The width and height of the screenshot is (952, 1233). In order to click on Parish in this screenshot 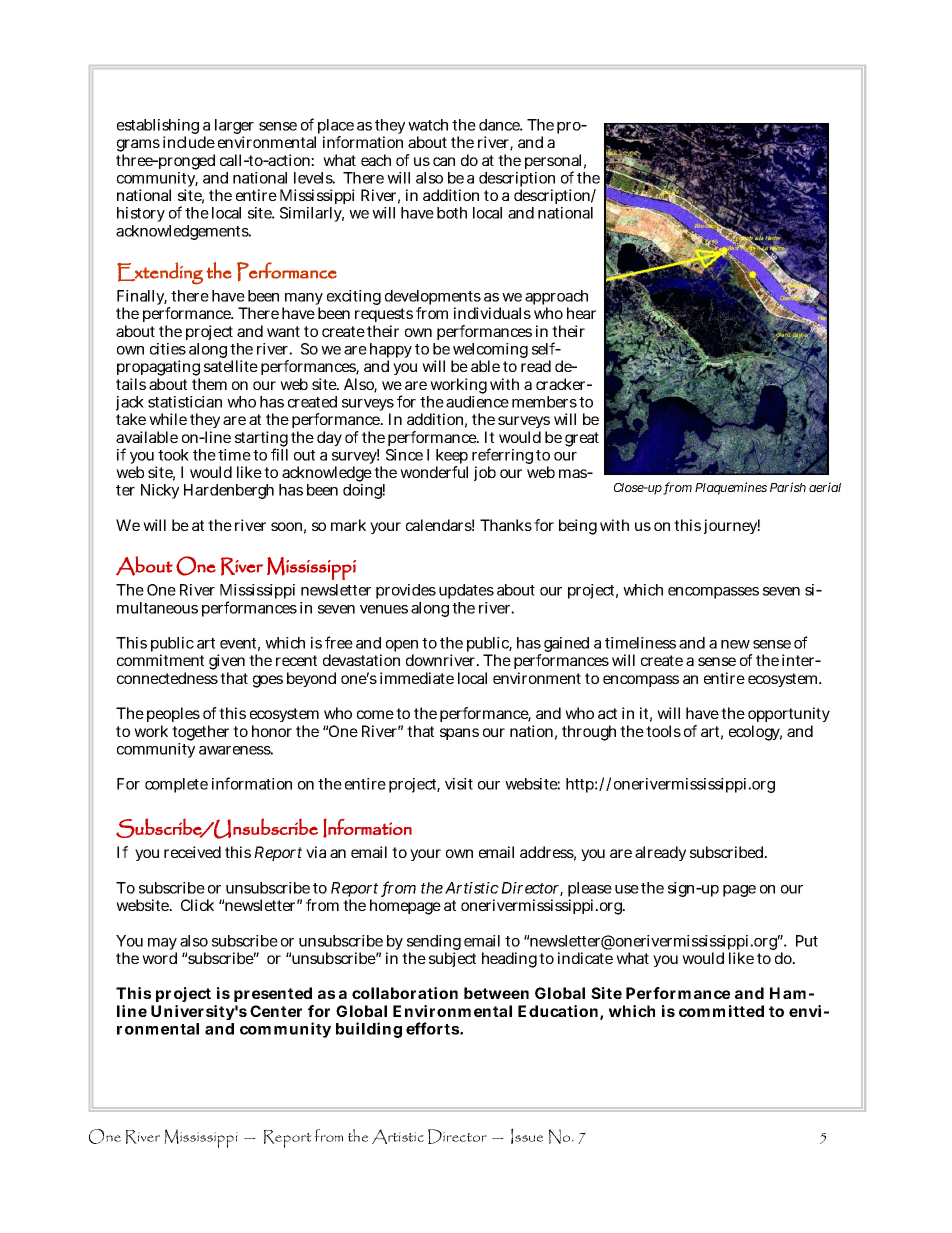, I will do `click(788, 487)`.
